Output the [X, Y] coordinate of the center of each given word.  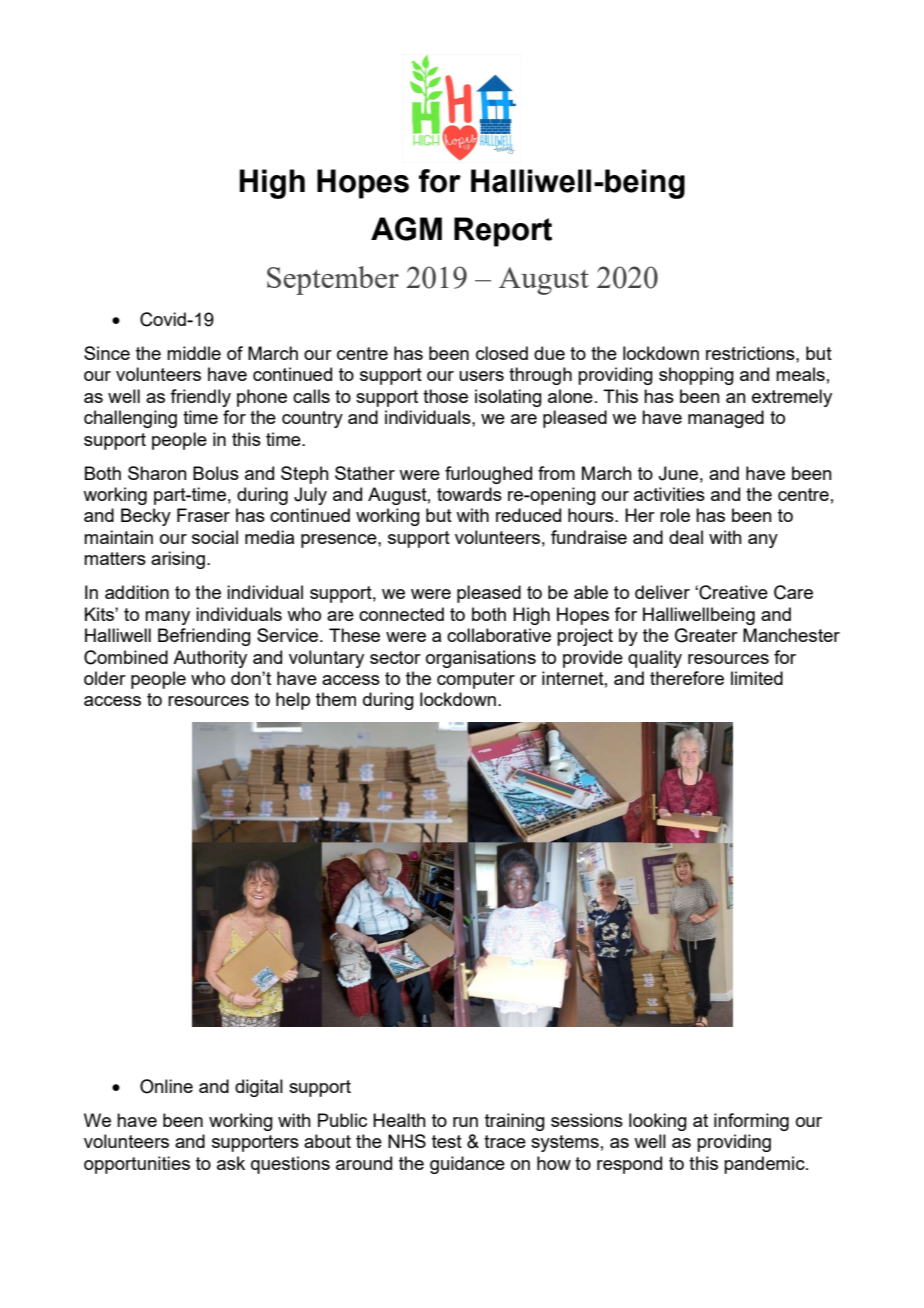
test [447, 1141]
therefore [687, 678]
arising [178, 560]
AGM [406, 229]
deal [686, 537]
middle [194, 353]
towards [469, 494]
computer [476, 680]
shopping [696, 376]
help [293, 701]
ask [231, 1163]
